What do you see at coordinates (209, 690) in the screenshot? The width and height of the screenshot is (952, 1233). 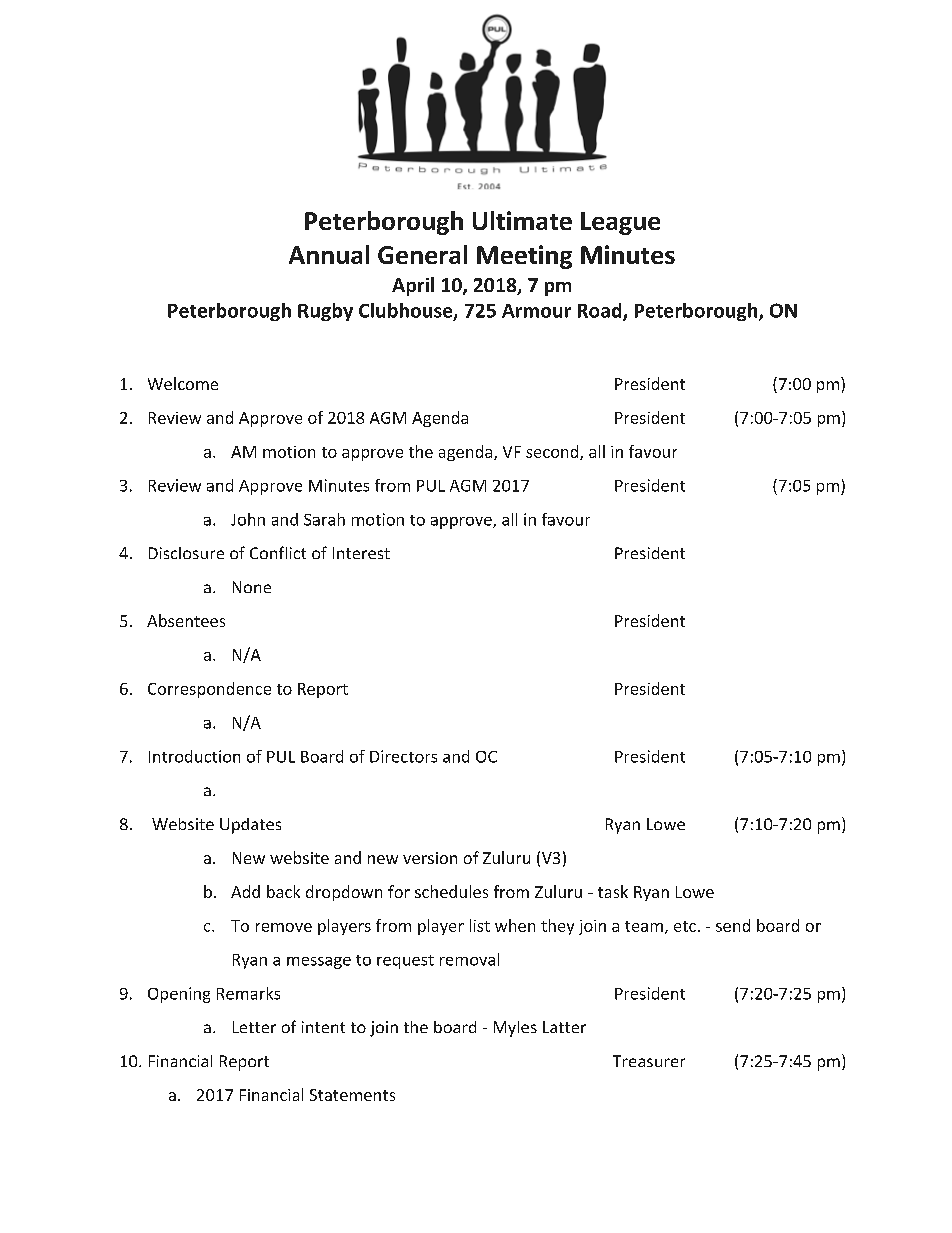 I see `Correspondence` at bounding box center [209, 690].
